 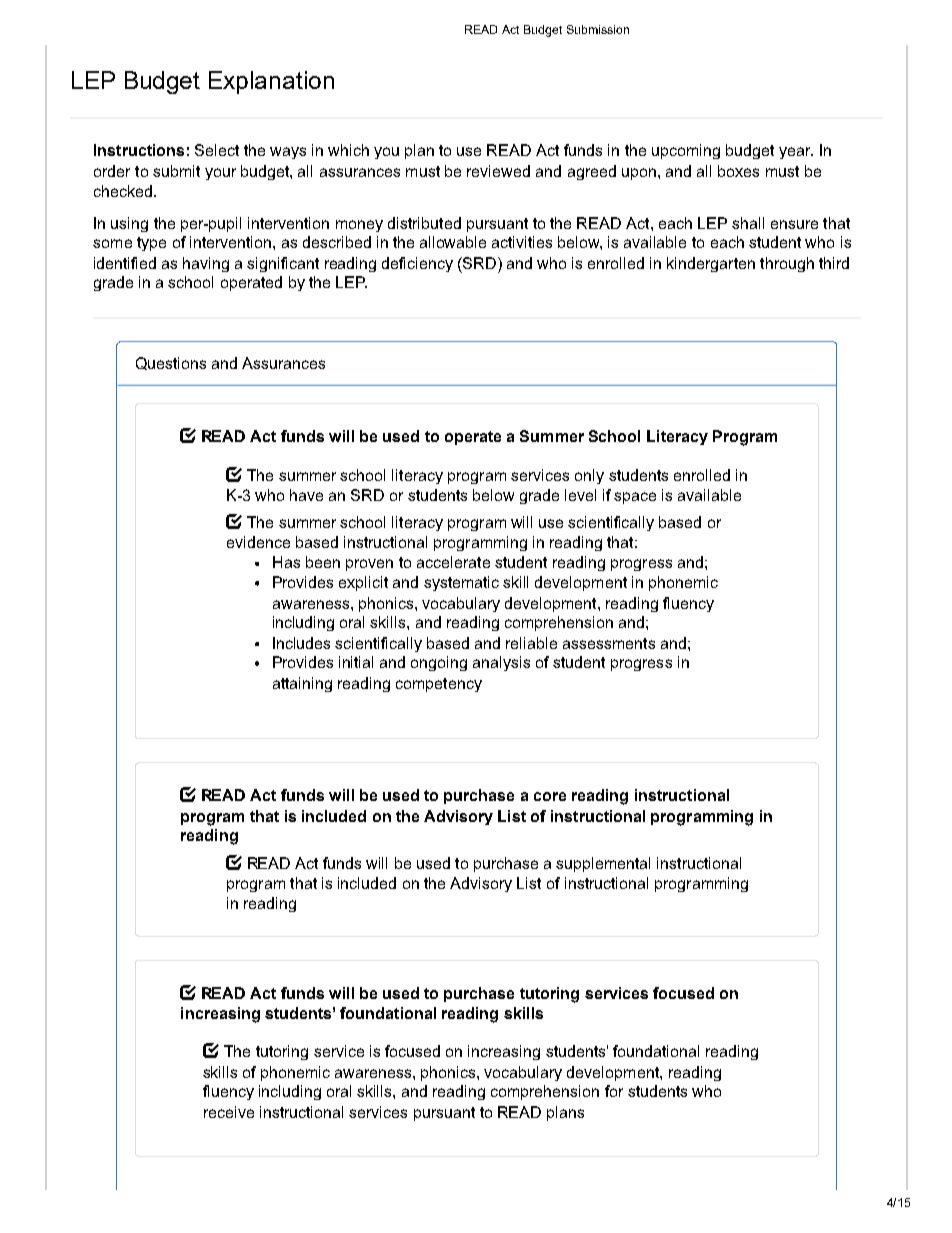 What do you see at coordinates (589, 476) in the page?
I see `only` at bounding box center [589, 476].
